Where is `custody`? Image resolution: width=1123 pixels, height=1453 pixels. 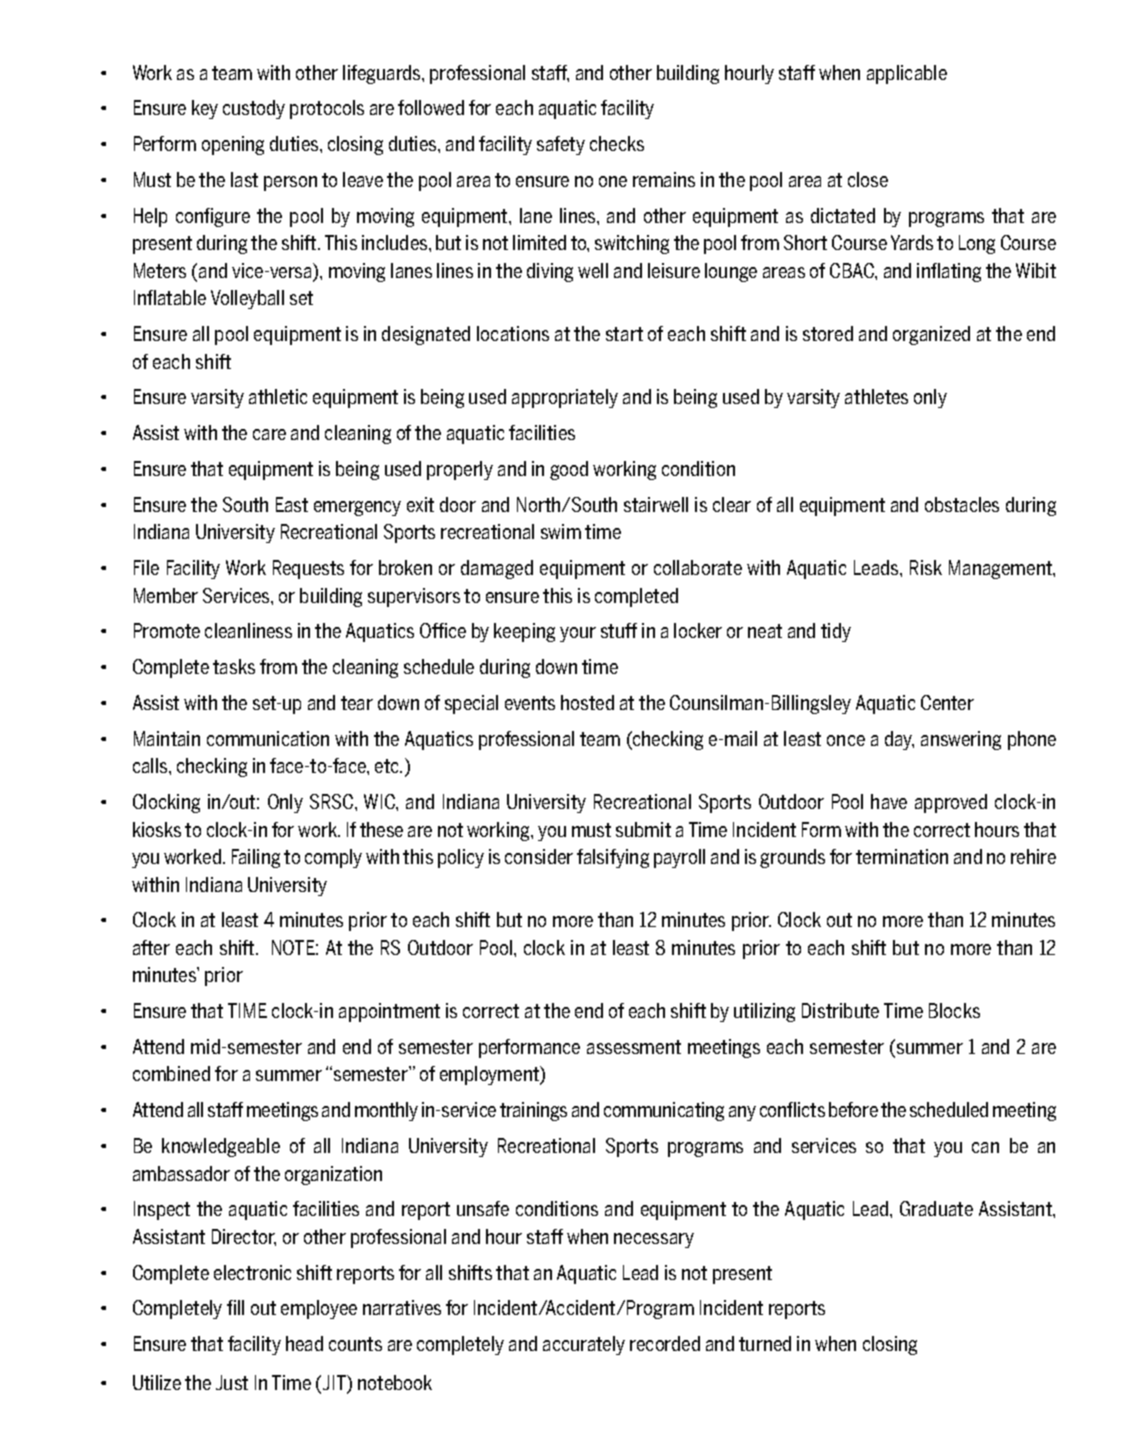 custody is located at coordinates (254, 109).
